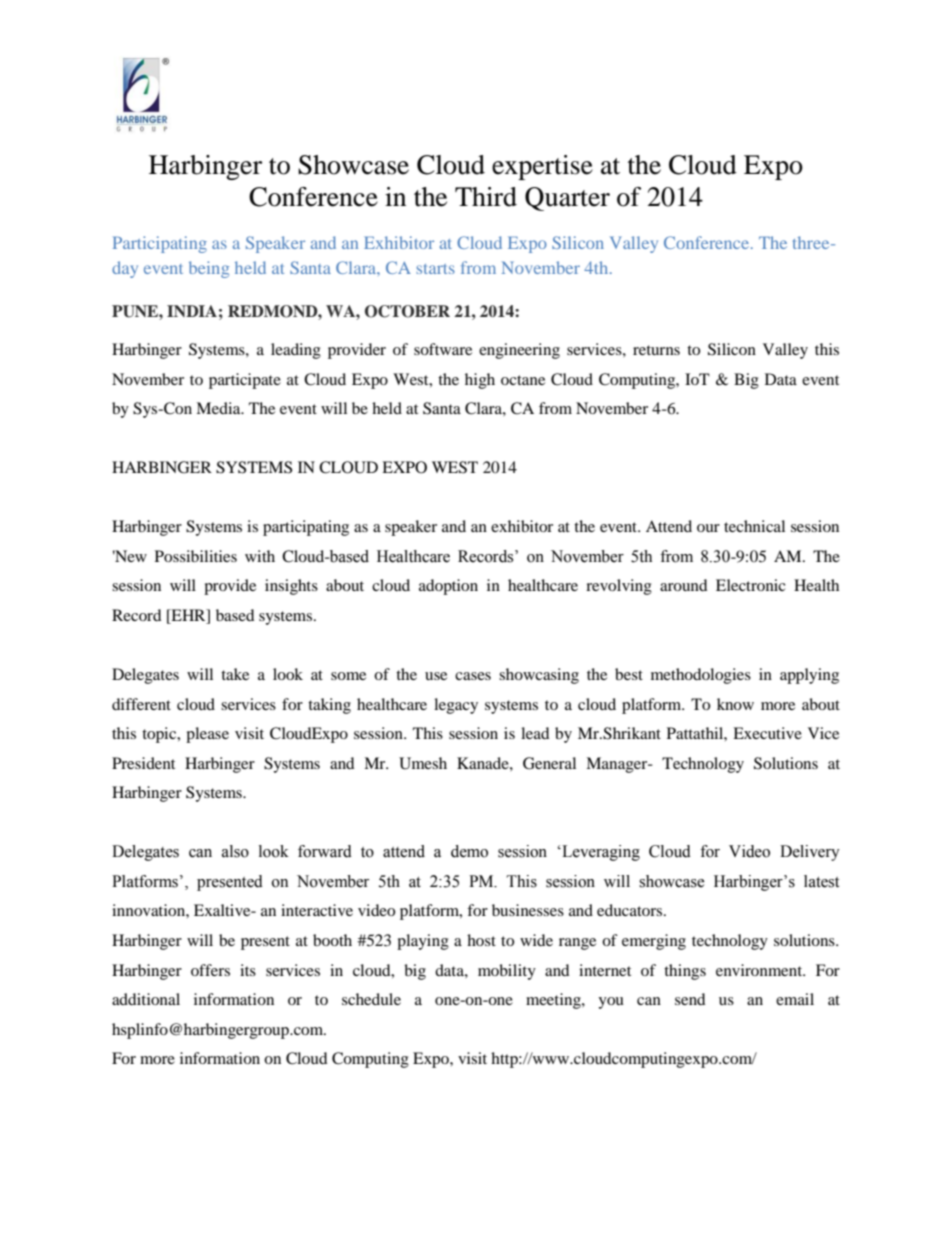  I want to click on General, so click(549, 763).
